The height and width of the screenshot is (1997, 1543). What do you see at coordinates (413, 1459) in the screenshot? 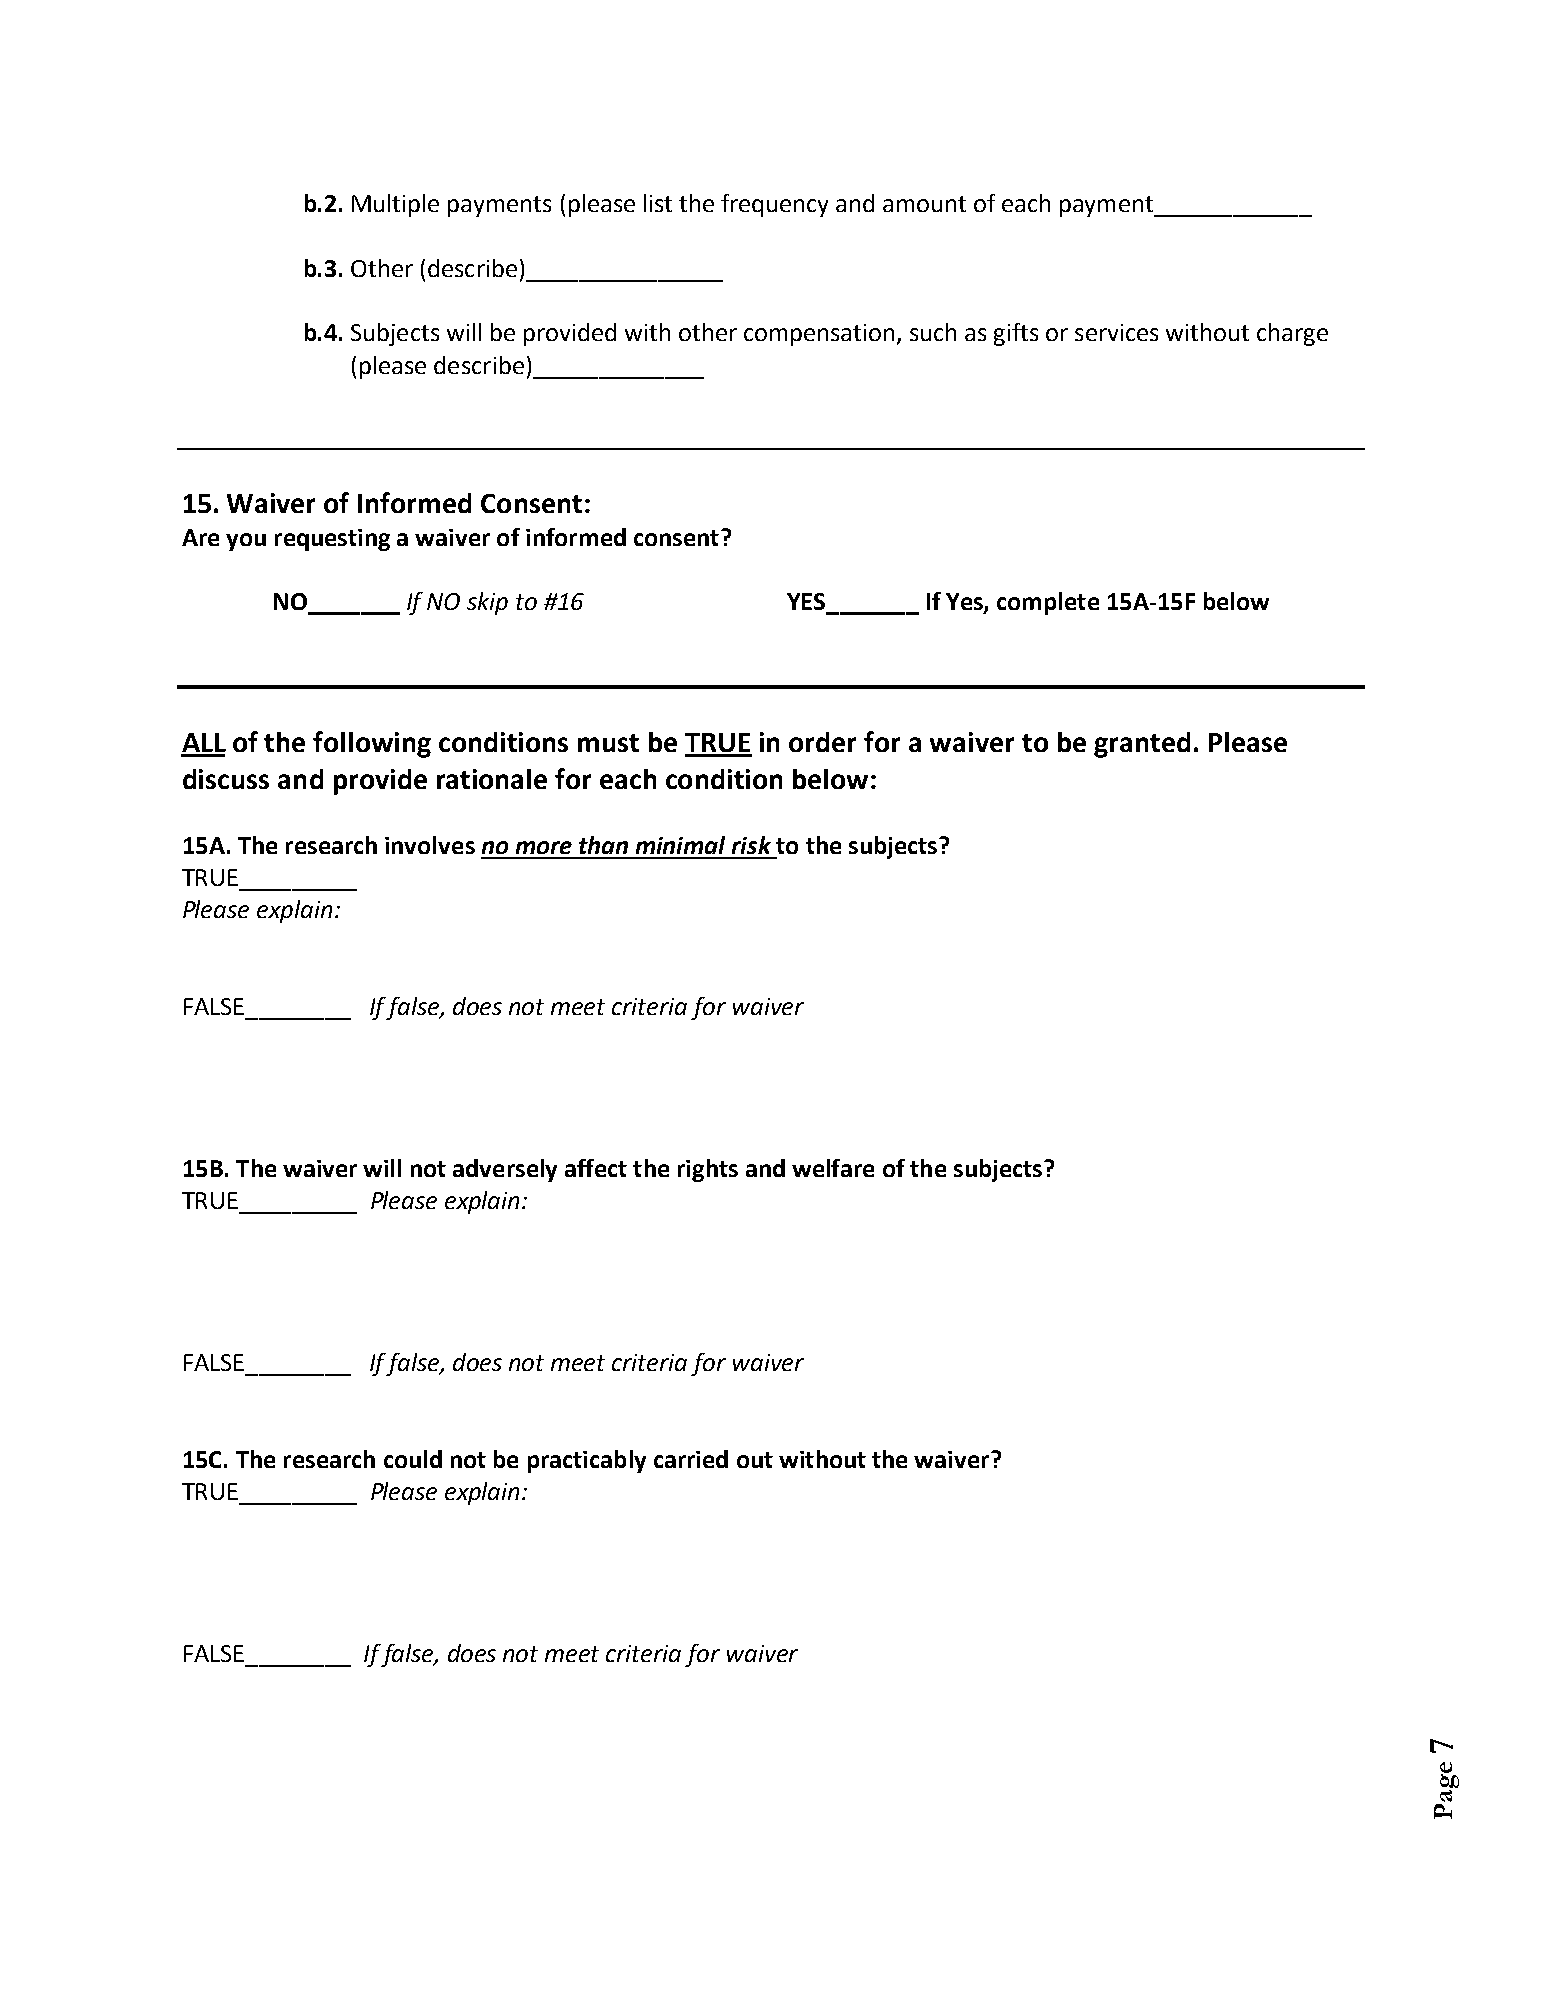
I see `could` at bounding box center [413, 1459].
